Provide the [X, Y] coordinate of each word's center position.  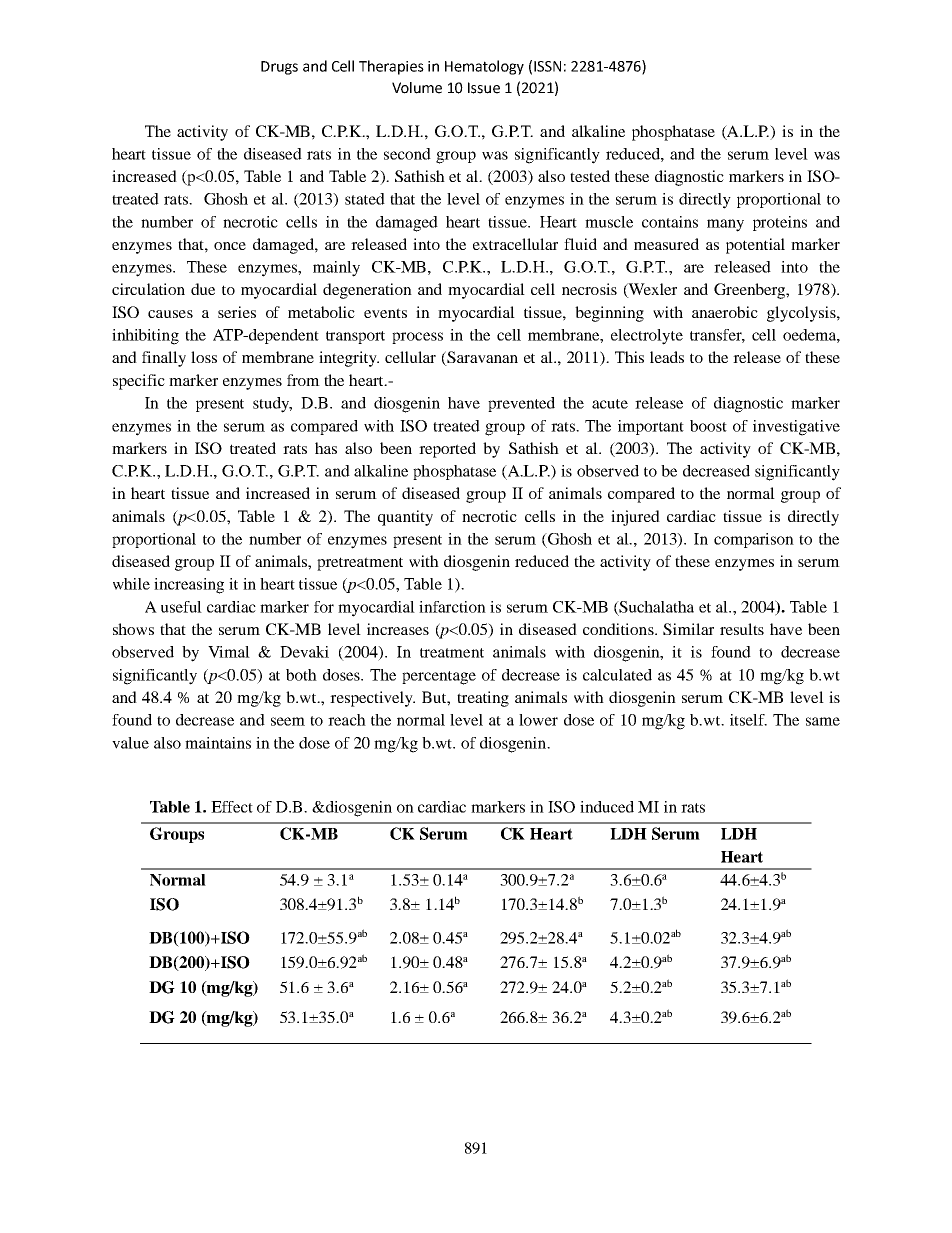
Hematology [484, 67]
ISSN [547, 66]
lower [538, 720]
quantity [405, 518]
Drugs [279, 68]
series [237, 312]
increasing [189, 586]
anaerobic [725, 312]
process [417, 338]
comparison [754, 540]
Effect [232, 807]
